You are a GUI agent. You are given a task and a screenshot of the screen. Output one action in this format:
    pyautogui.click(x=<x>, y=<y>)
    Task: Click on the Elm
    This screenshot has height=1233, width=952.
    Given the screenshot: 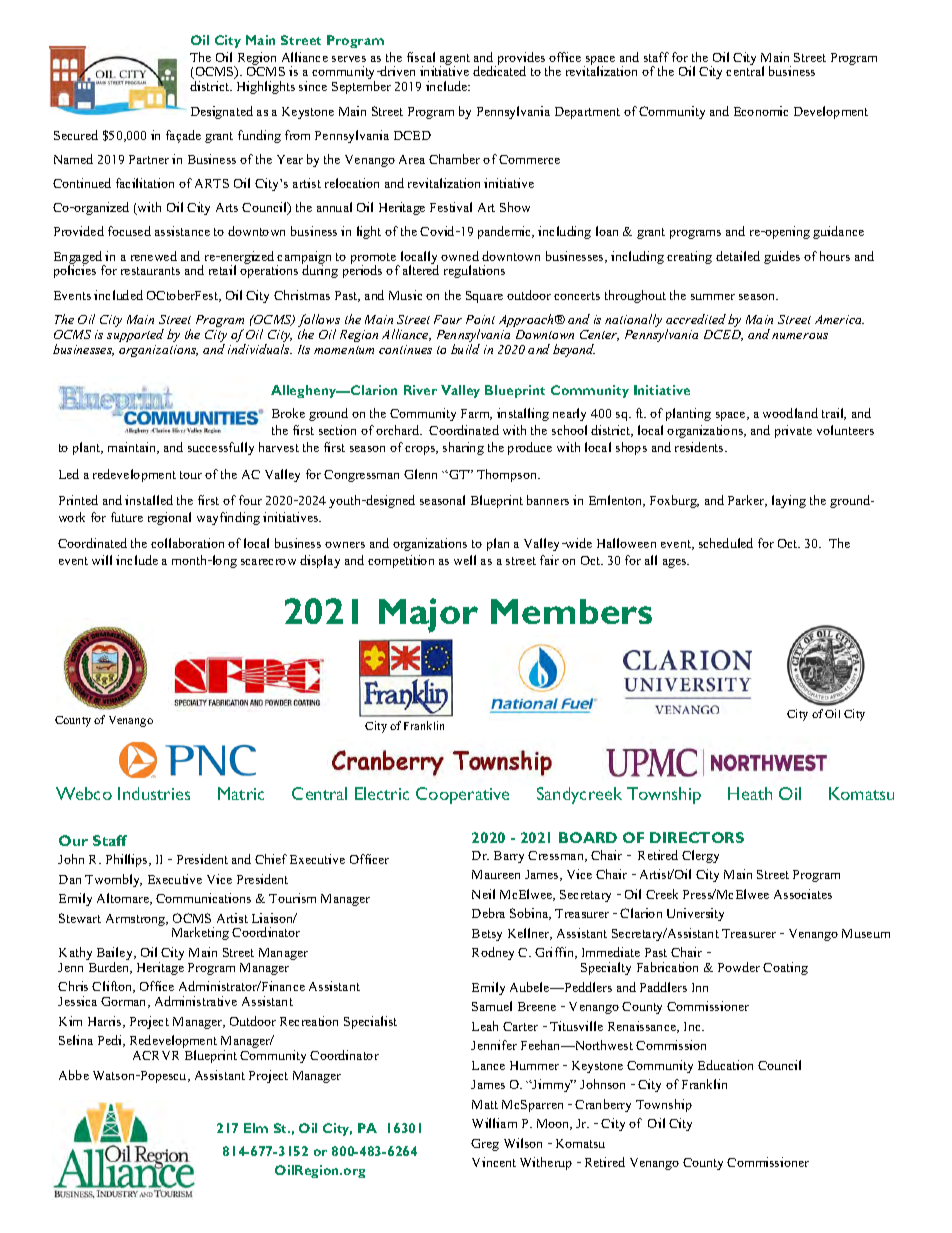 What is the action you would take?
    pyautogui.click(x=256, y=1128)
